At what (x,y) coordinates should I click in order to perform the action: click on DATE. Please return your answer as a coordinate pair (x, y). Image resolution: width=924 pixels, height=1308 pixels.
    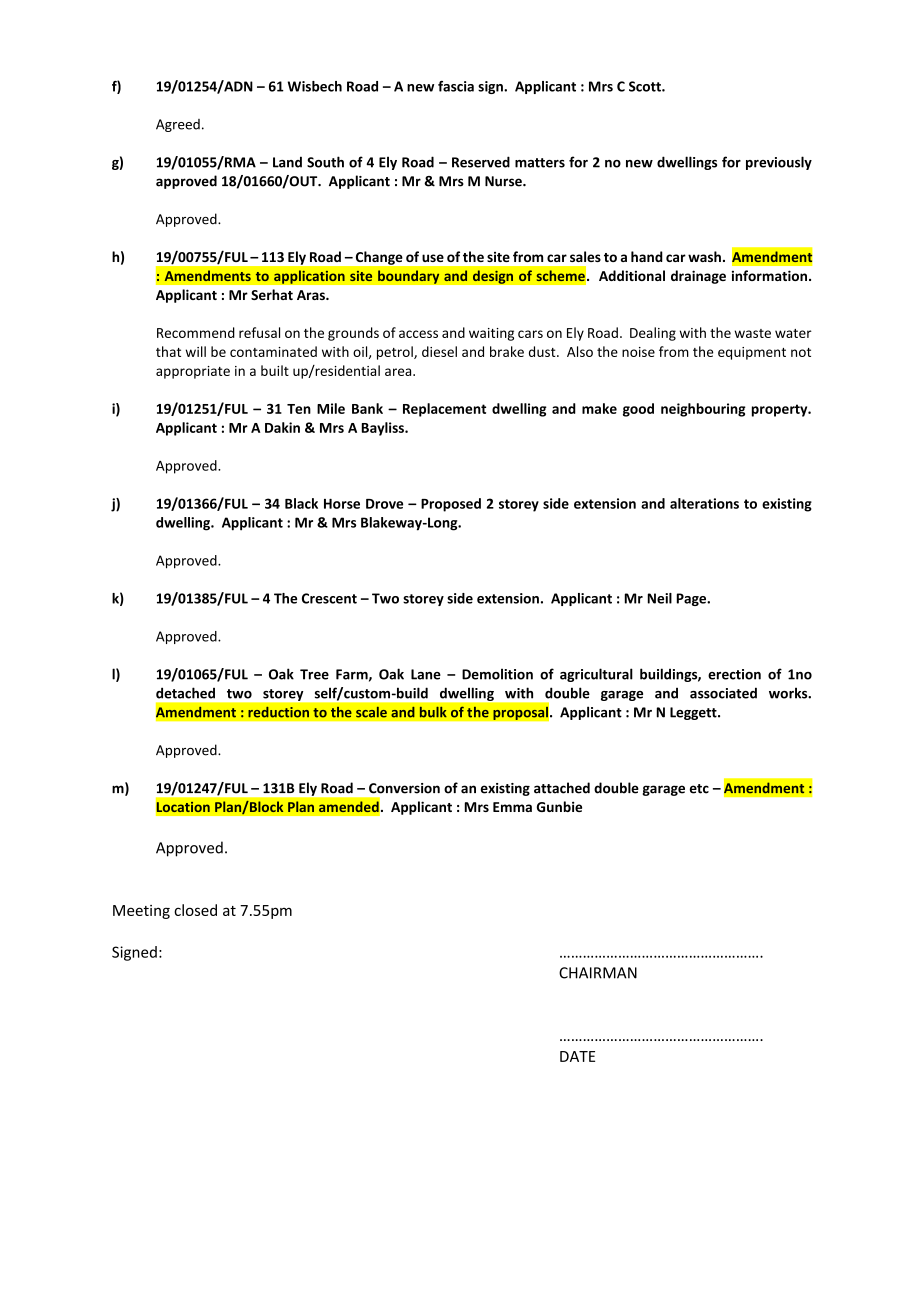
    Looking at the image, I should click on (577, 1056).
